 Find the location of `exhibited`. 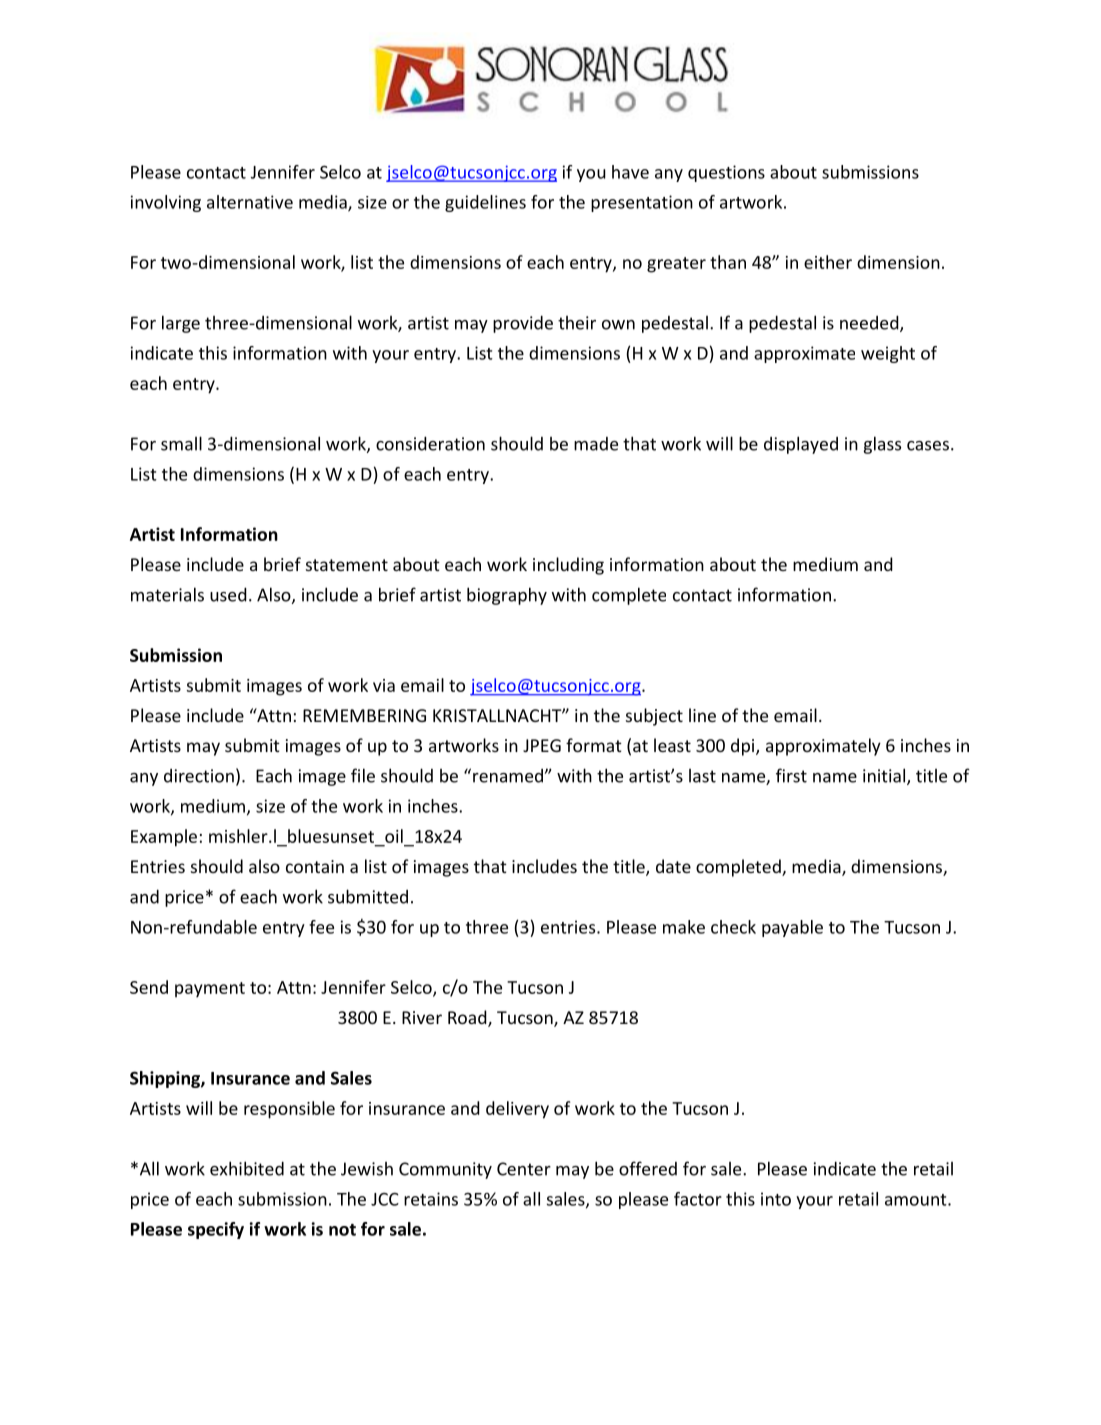

exhibited is located at coordinates (247, 1168).
